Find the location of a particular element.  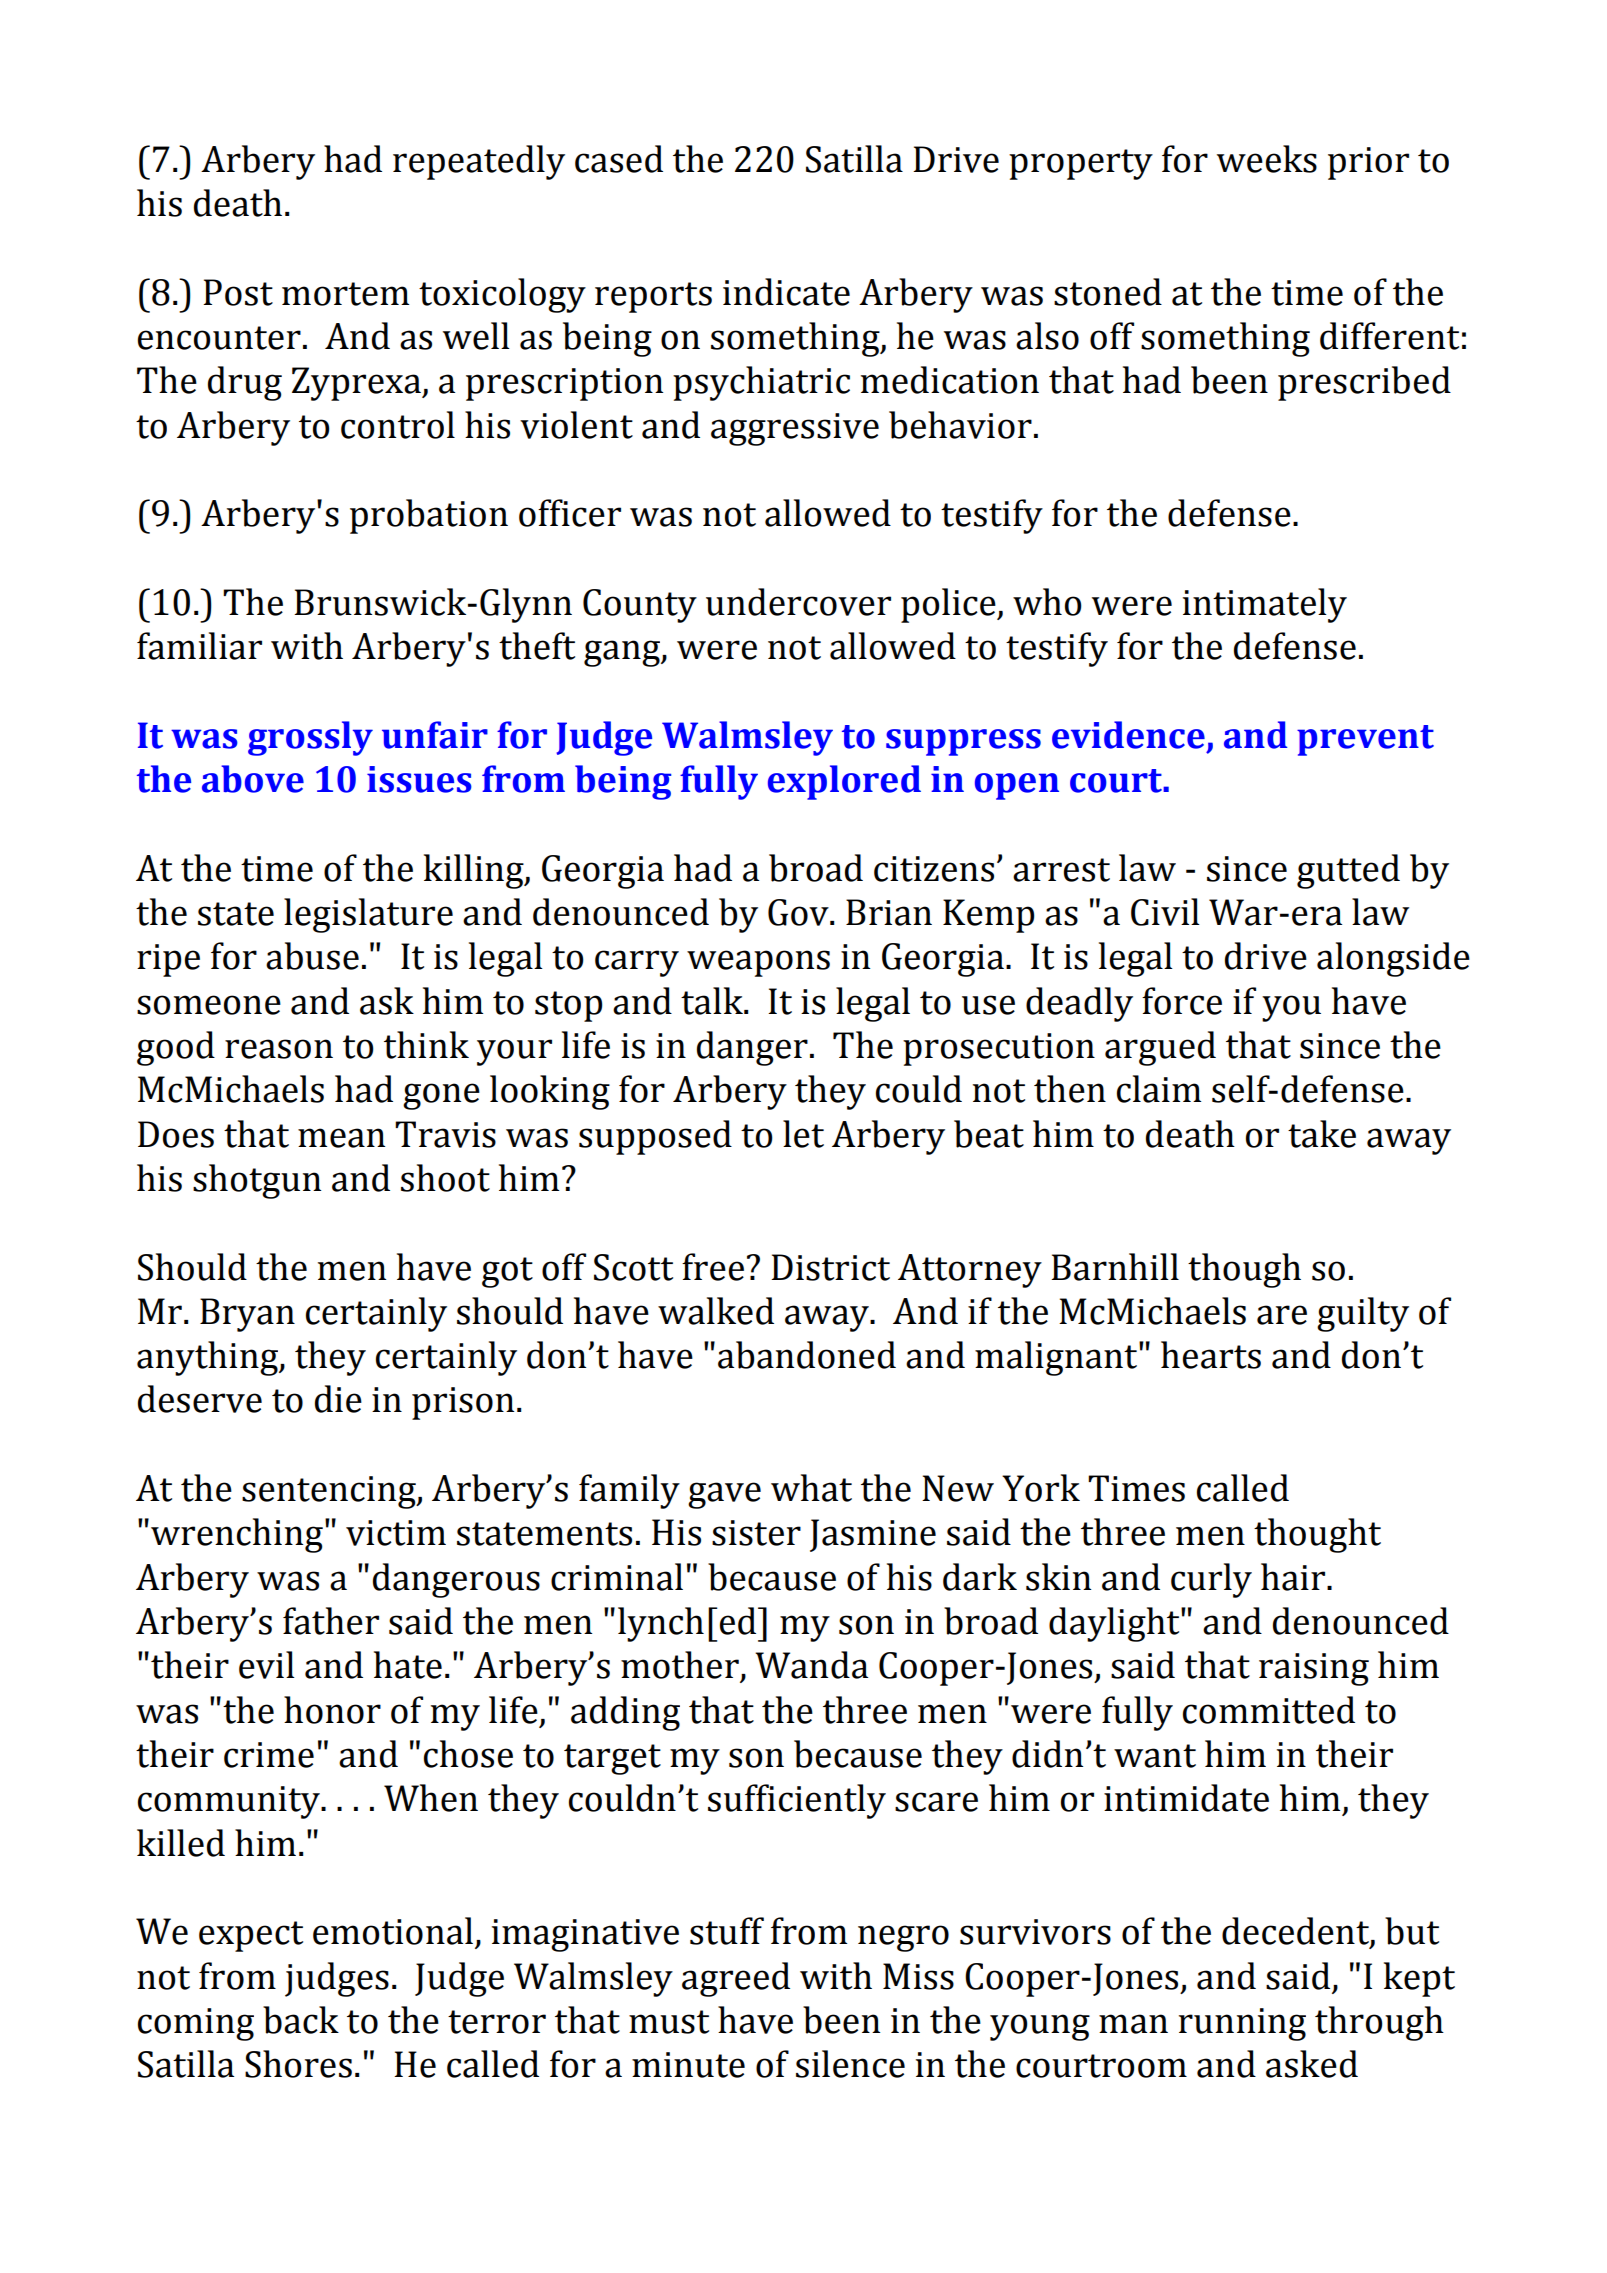

indicate is located at coordinates (786, 292).
